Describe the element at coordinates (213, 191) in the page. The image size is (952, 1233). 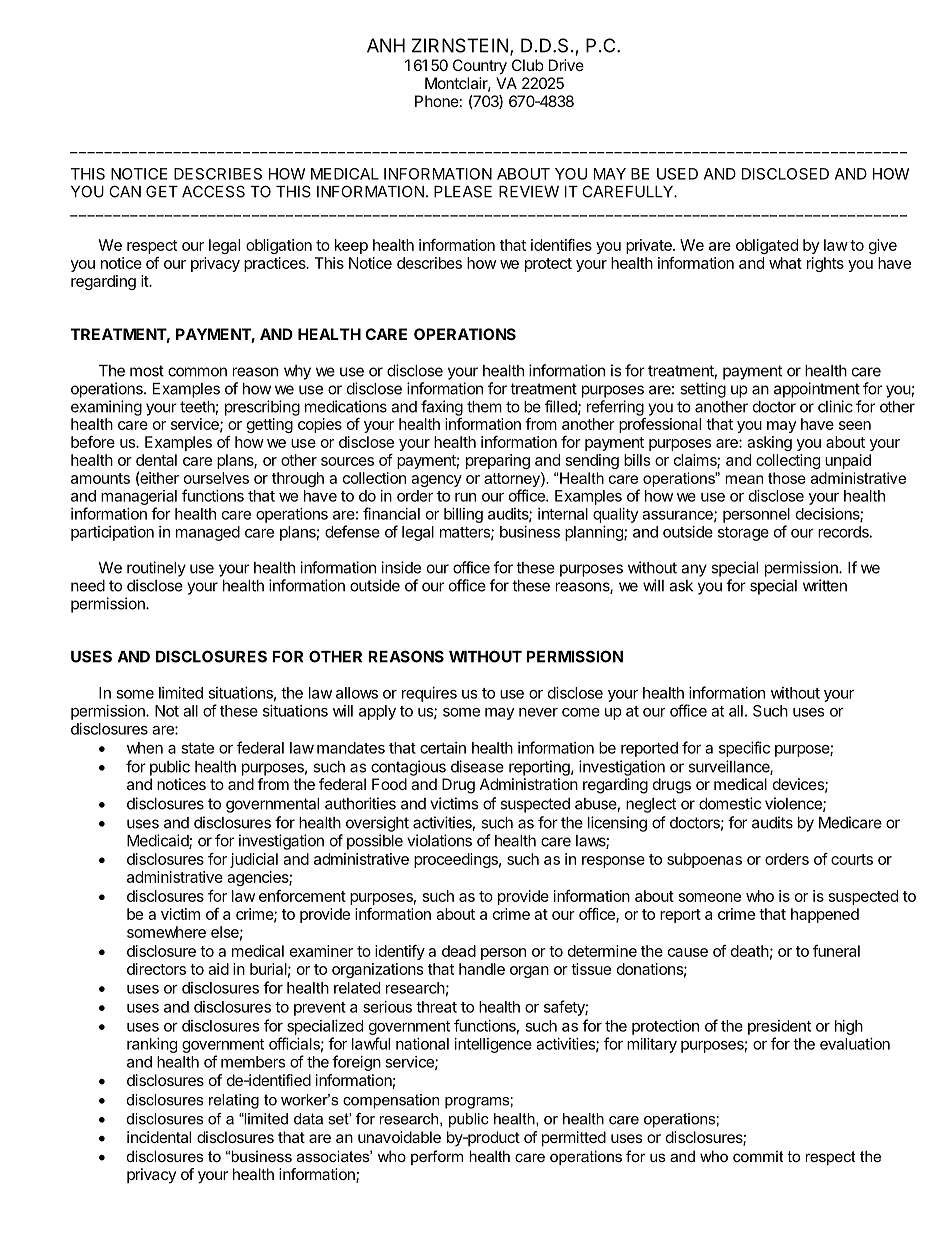
I see `ACCESS` at that location.
